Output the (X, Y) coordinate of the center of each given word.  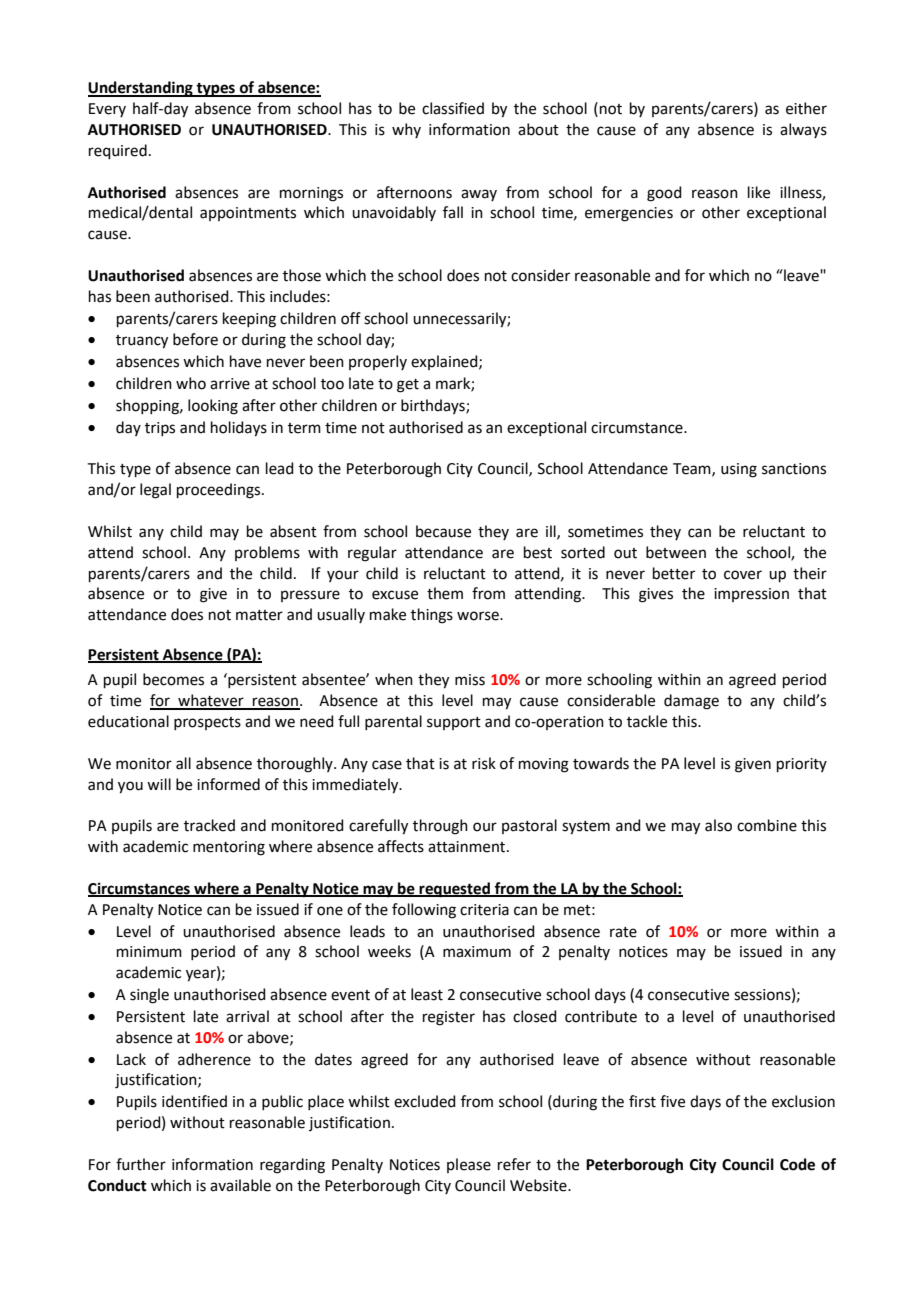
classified (453, 108)
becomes (173, 679)
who (191, 383)
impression (751, 595)
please (469, 1165)
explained (445, 362)
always (803, 130)
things (432, 616)
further (141, 1164)
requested (454, 890)
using (739, 470)
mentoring (229, 848)
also (718, 825)
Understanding (141, 89)
